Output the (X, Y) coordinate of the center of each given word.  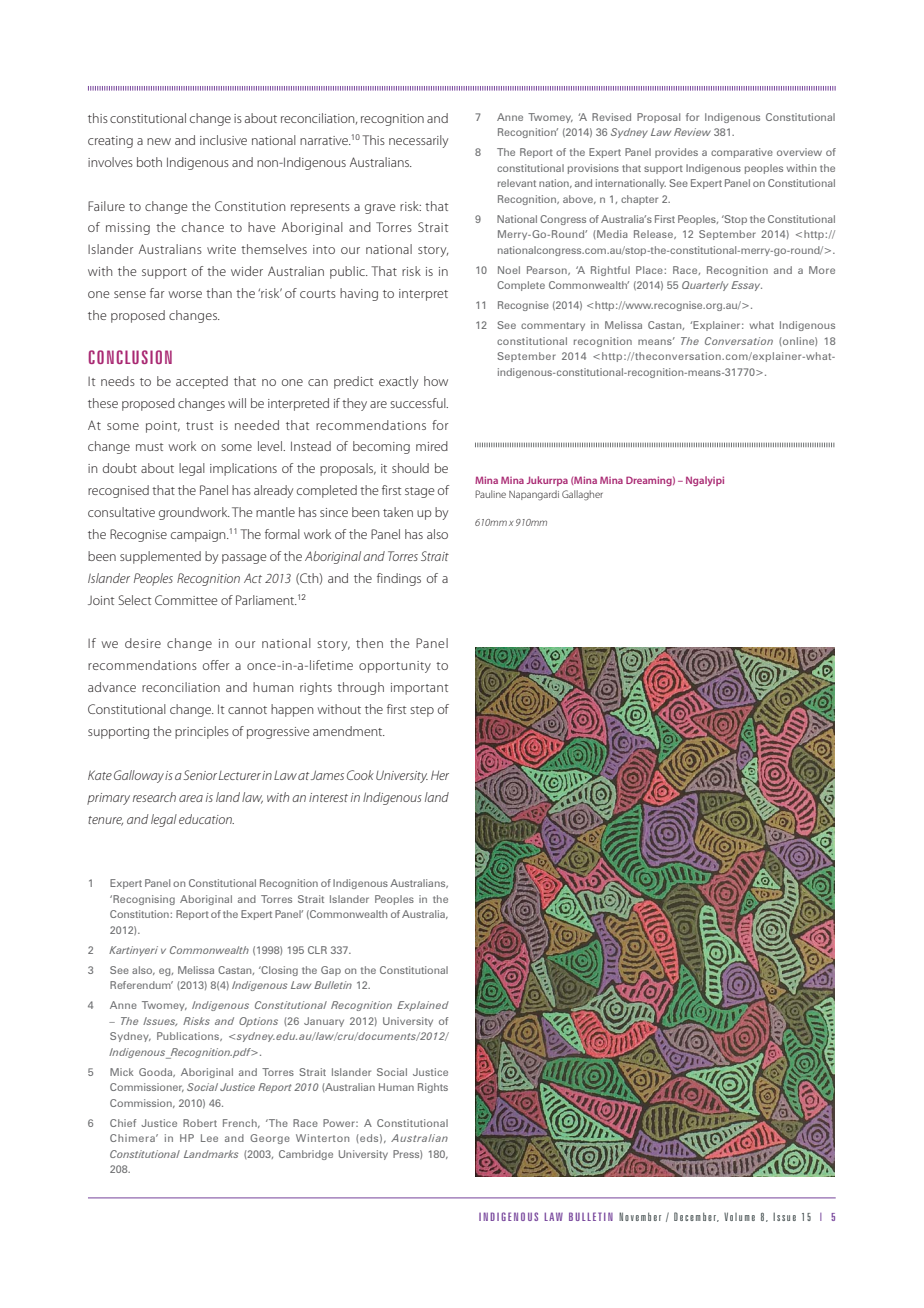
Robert (200, 1123)
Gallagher (582, 495)
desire (143, 643)
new (159, 141)
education (206, 819)
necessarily (418, 141)
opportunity (395, 667)
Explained (423, 1006)
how (436, 381)
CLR (317, 950)
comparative (742, 153)
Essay (746, 286)
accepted (202, 382)
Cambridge (306, 1155)
